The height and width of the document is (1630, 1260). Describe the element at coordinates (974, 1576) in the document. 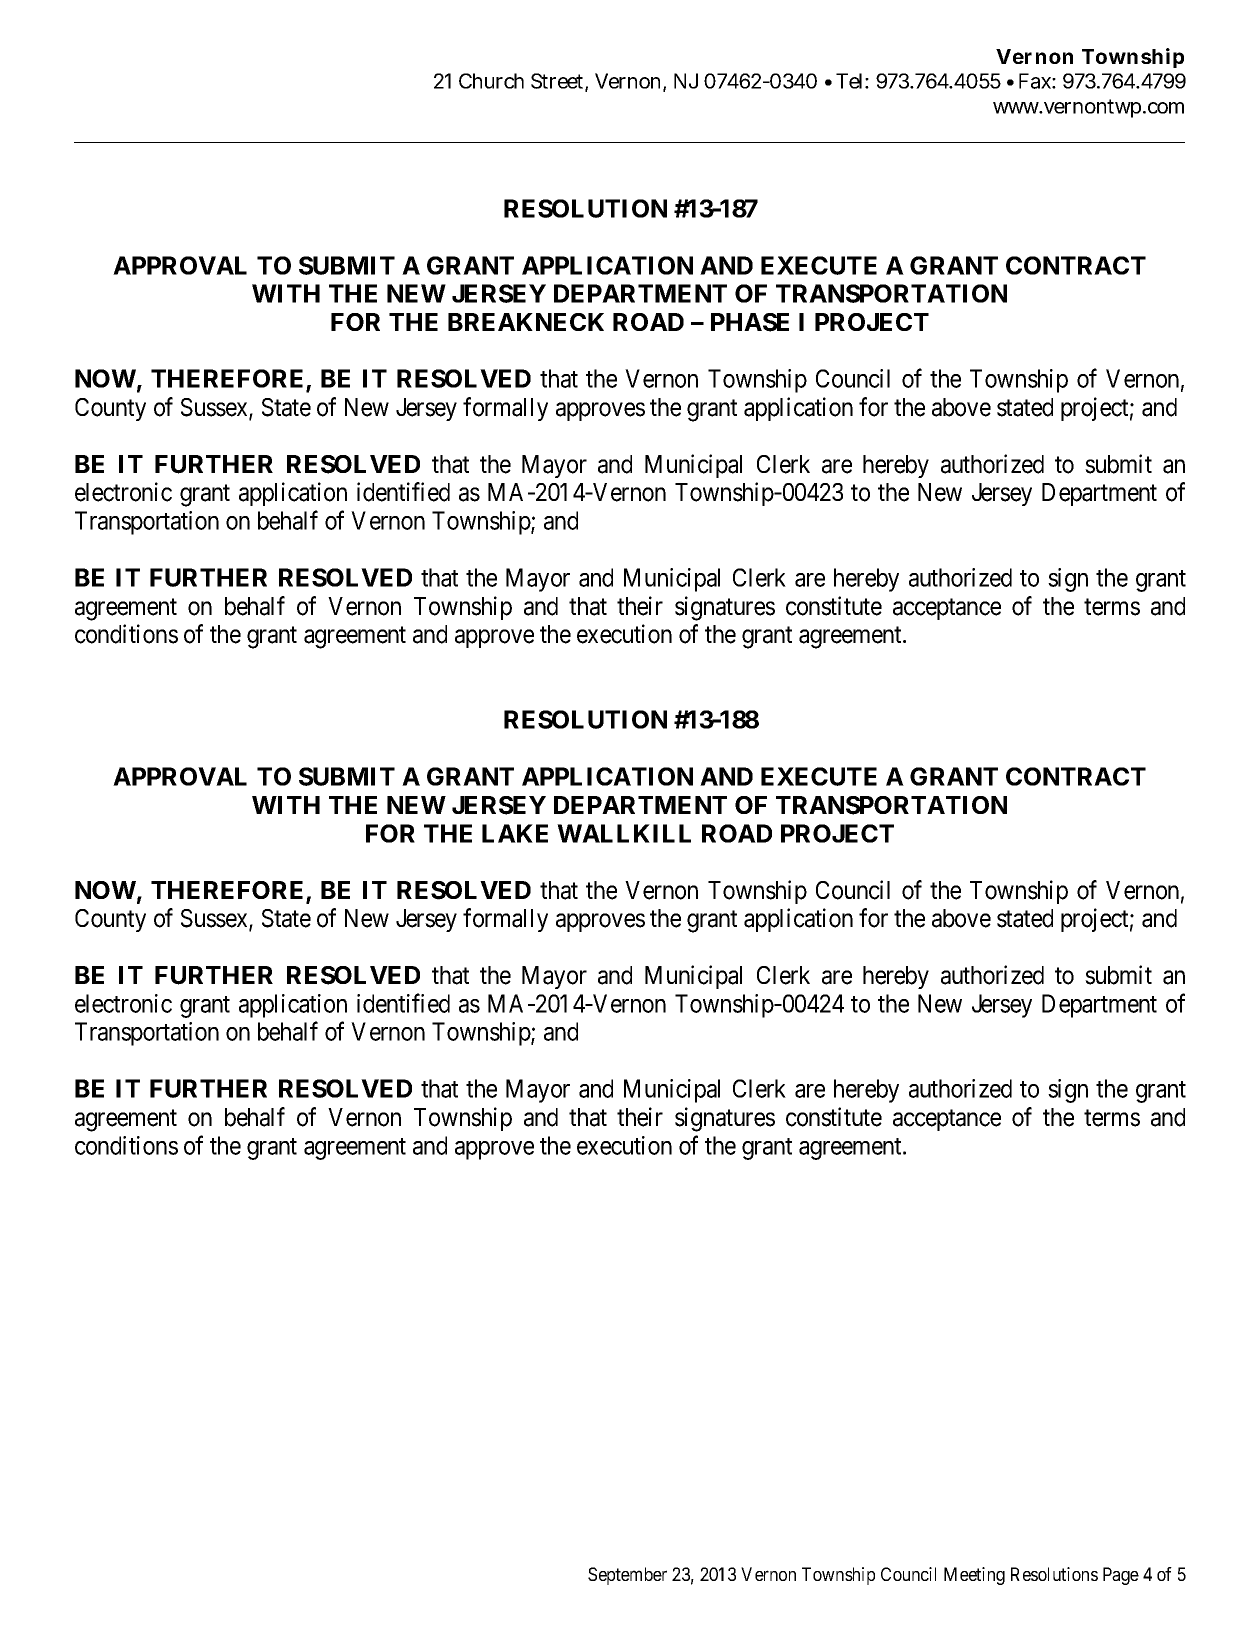

I see `Meeting` at that location.
